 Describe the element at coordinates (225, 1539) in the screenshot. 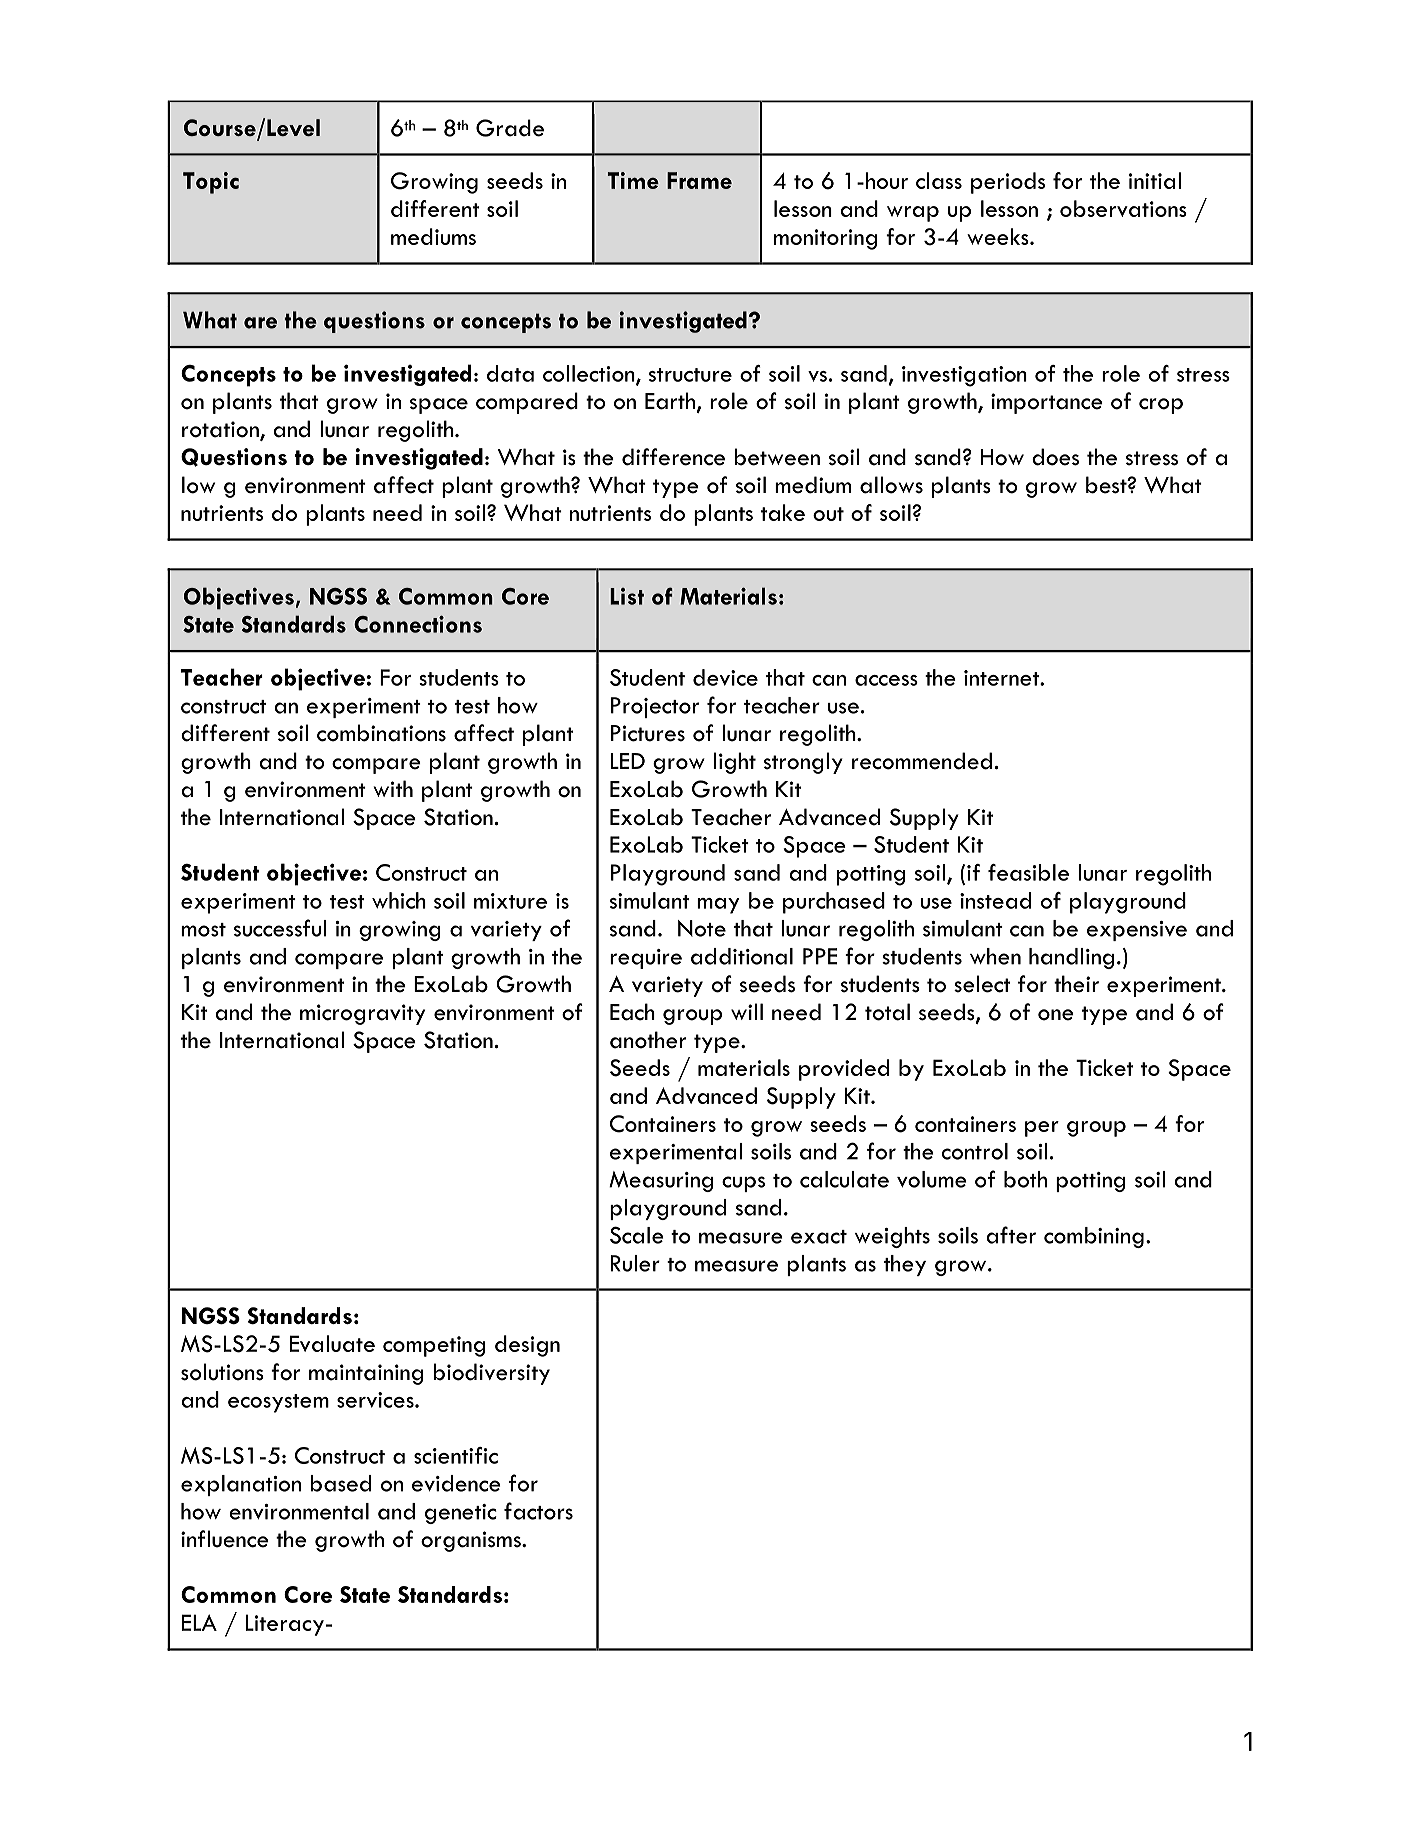

I see `influence` at that location.
